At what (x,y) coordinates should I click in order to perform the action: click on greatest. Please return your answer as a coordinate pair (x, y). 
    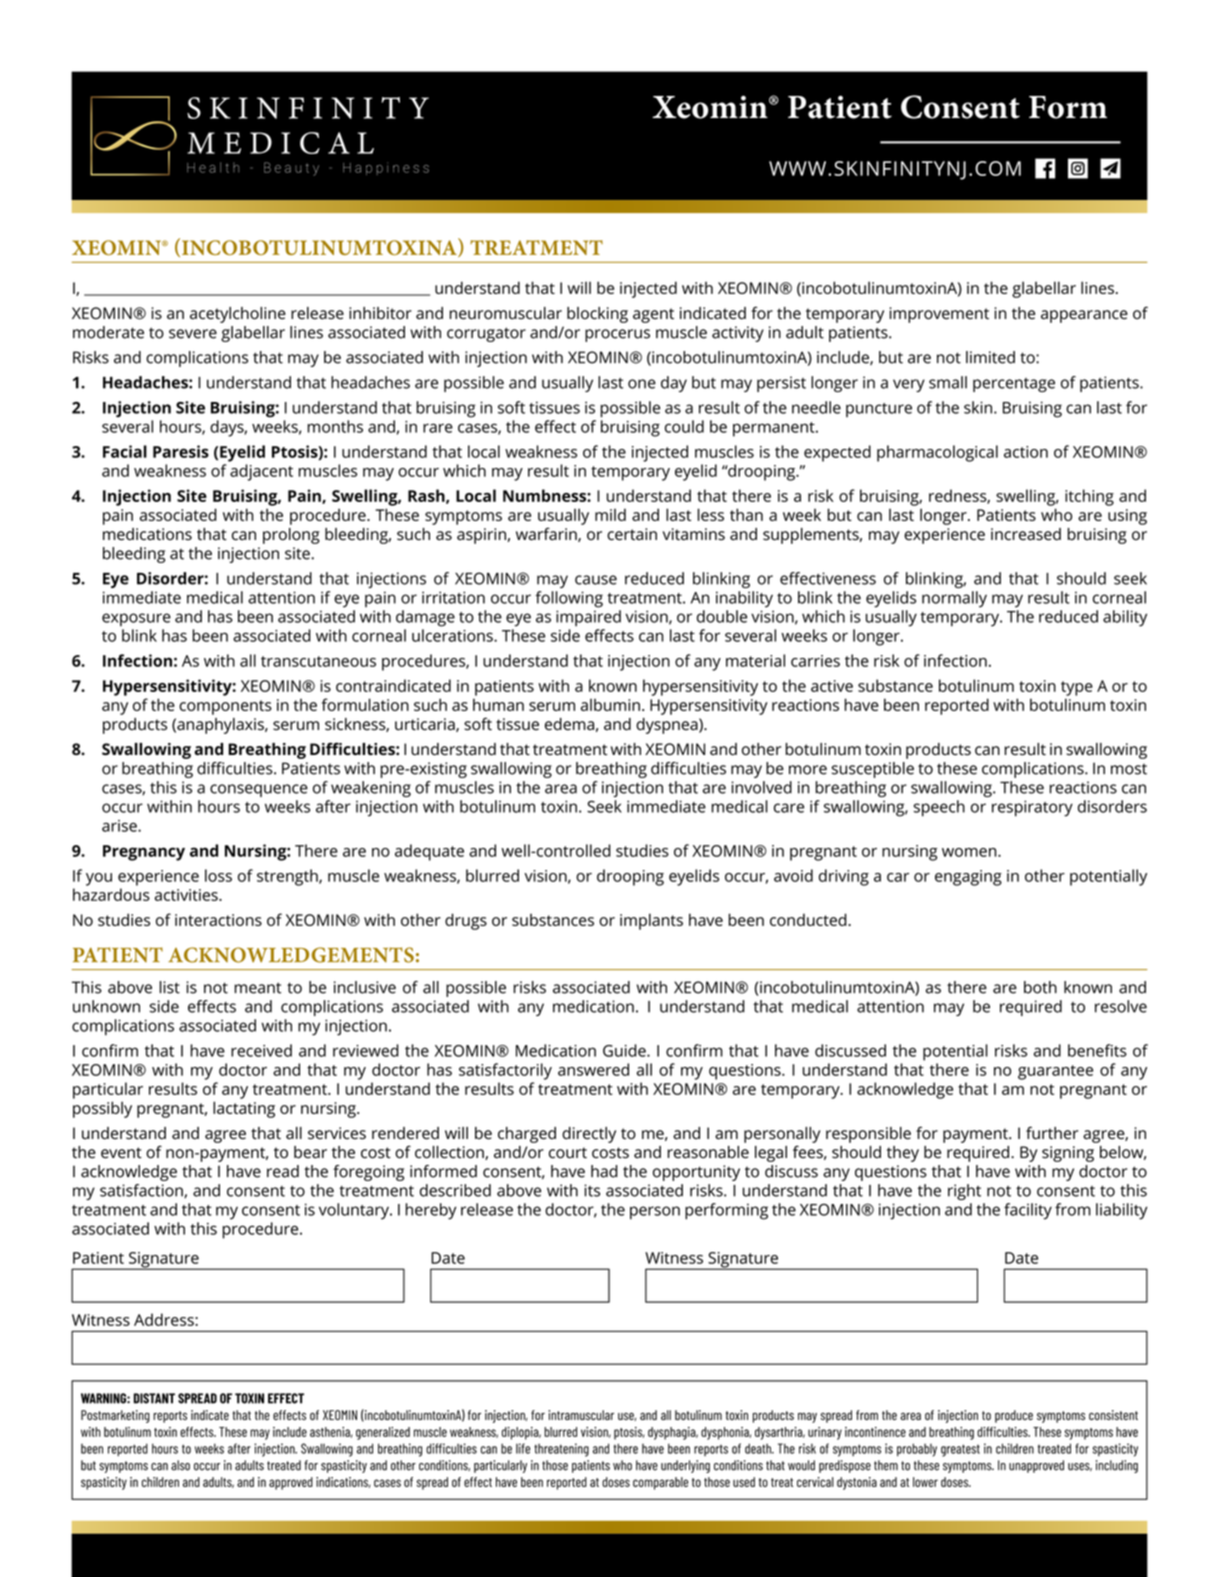
    Looking at the image, I should click on (960, 1450).
